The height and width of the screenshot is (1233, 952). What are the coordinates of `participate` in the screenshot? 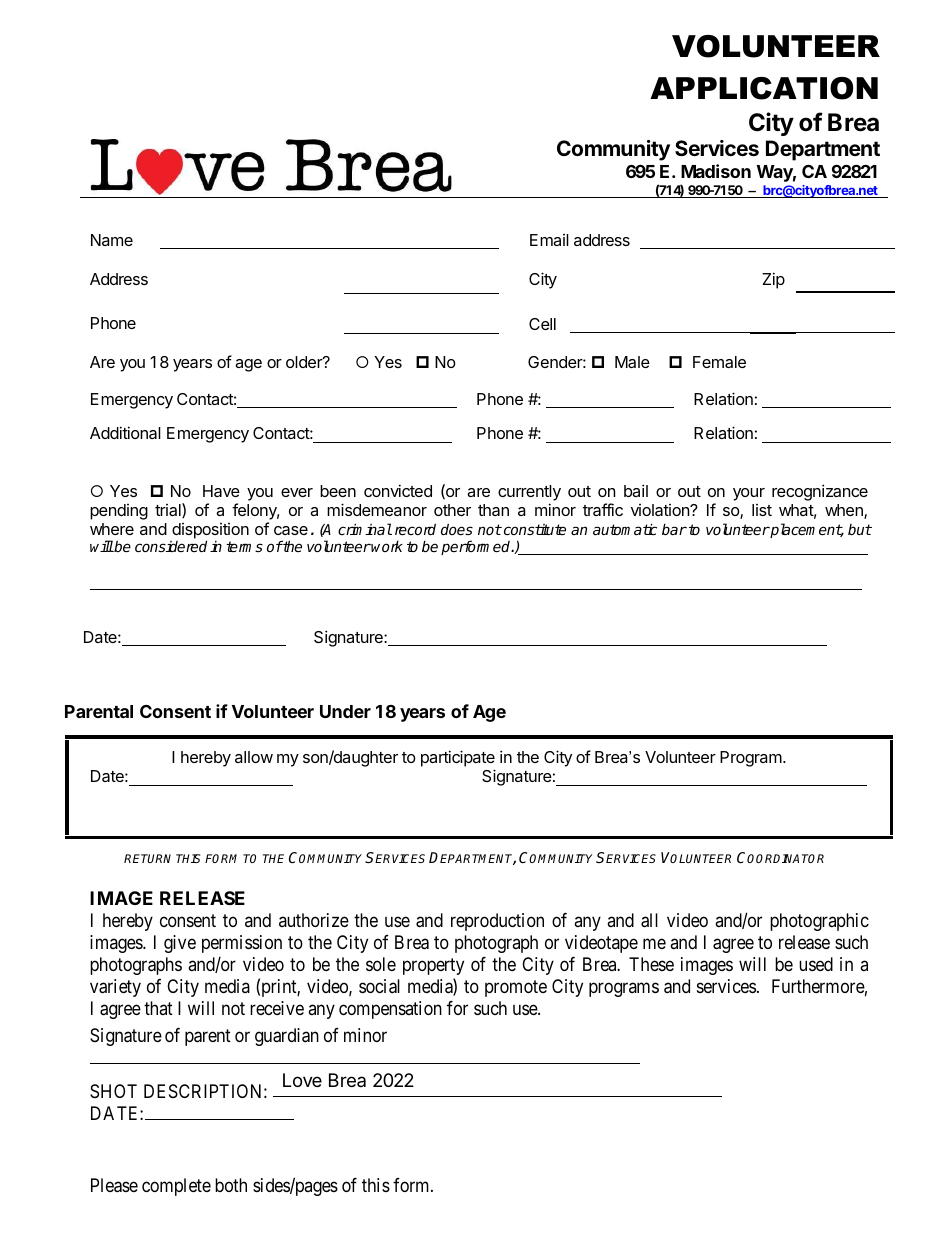 It's located at (458, 760).
